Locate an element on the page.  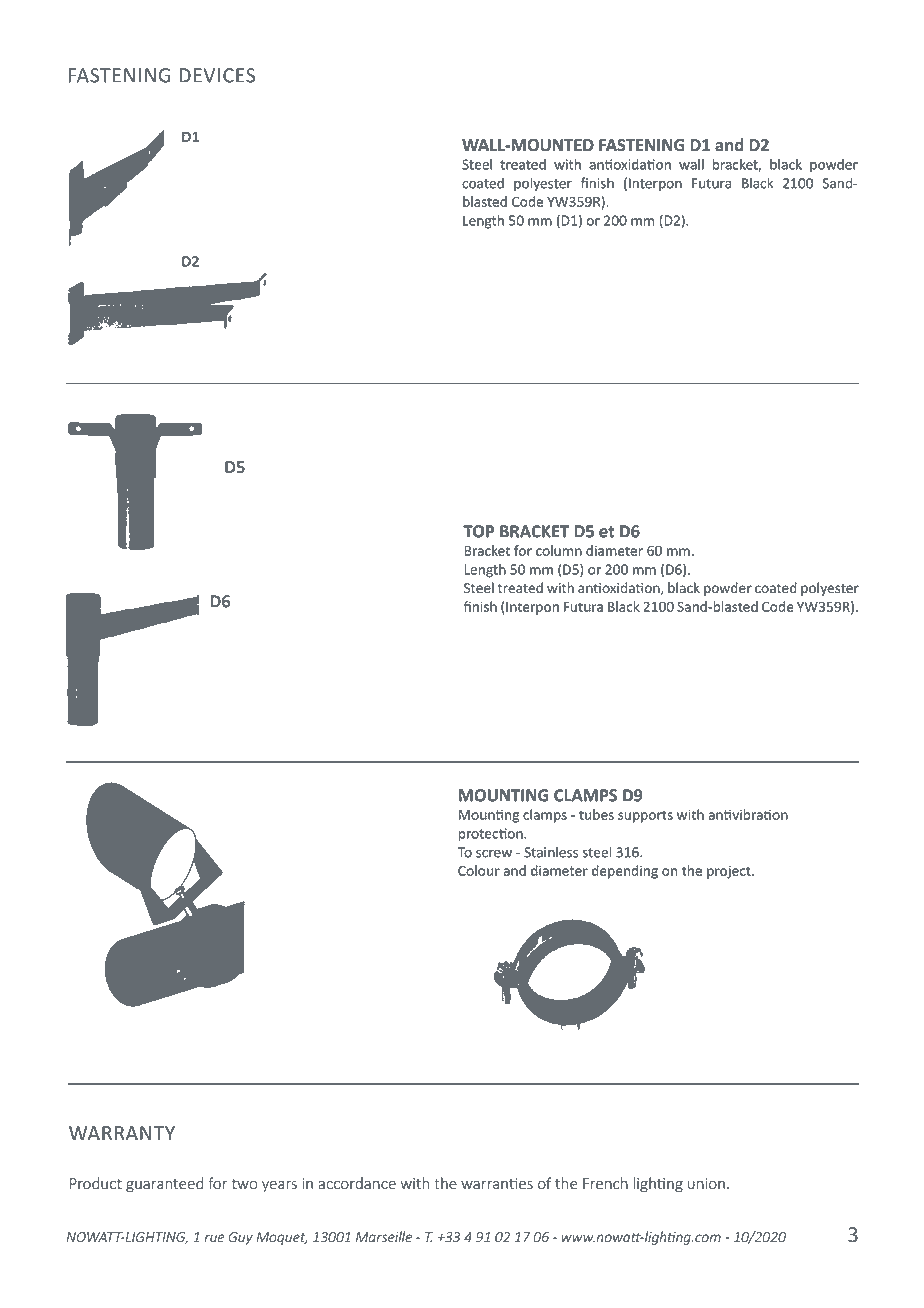
screw is located at coordinates (494, 854).
